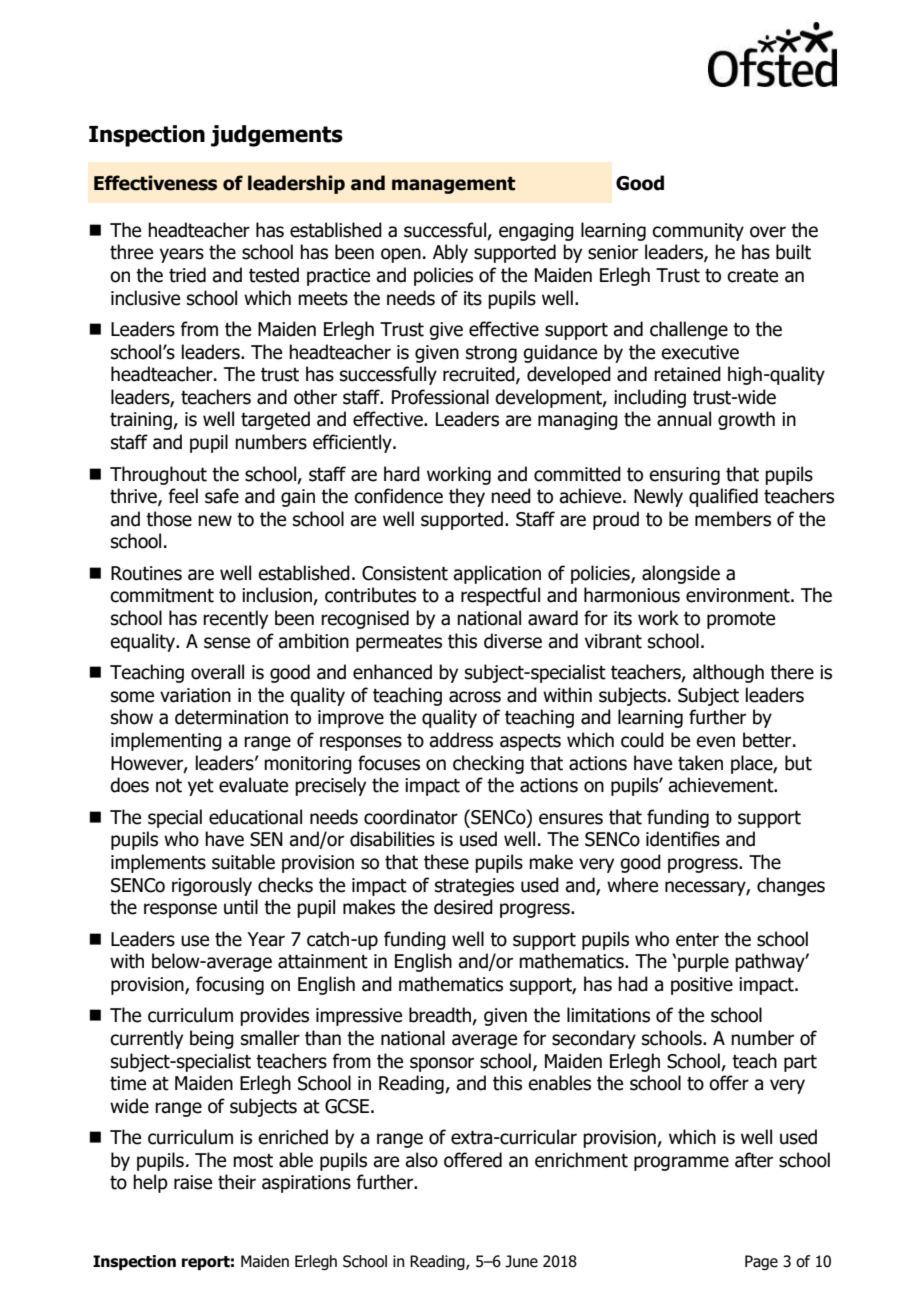 The image size is (924, 1310). Describe the element at coordinates (703, 962) in the screenshot. I see `purple` at that location.
